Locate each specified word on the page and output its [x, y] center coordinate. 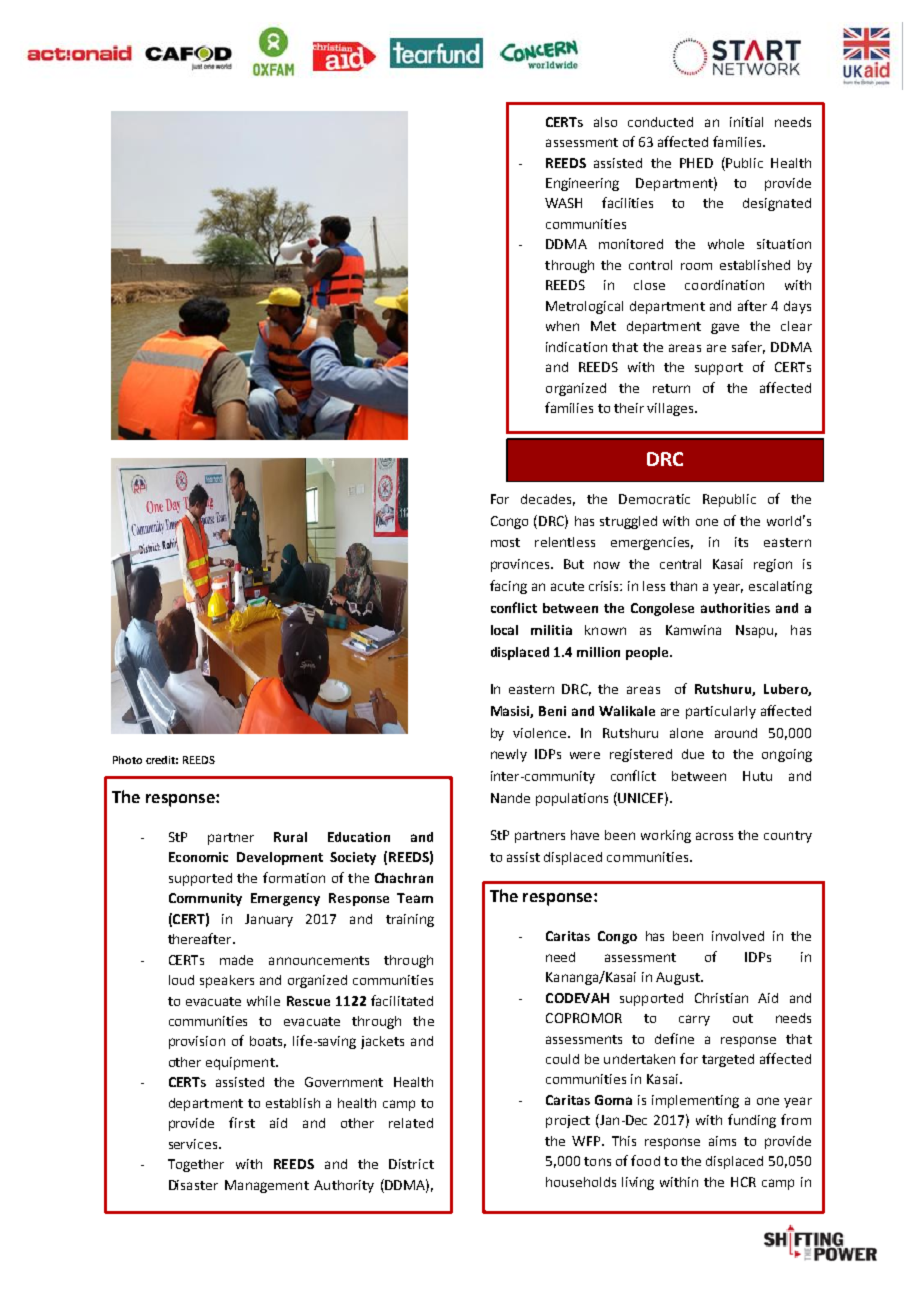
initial [746, 122]
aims [722, 1141]
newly [509, 755]
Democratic [654, 499]
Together [196, 1165]
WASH [563, 203]
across [714, 836]
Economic [198, 857]
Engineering [582, 184]
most [505, 542]
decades [548, 500]
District [411, 1164]
